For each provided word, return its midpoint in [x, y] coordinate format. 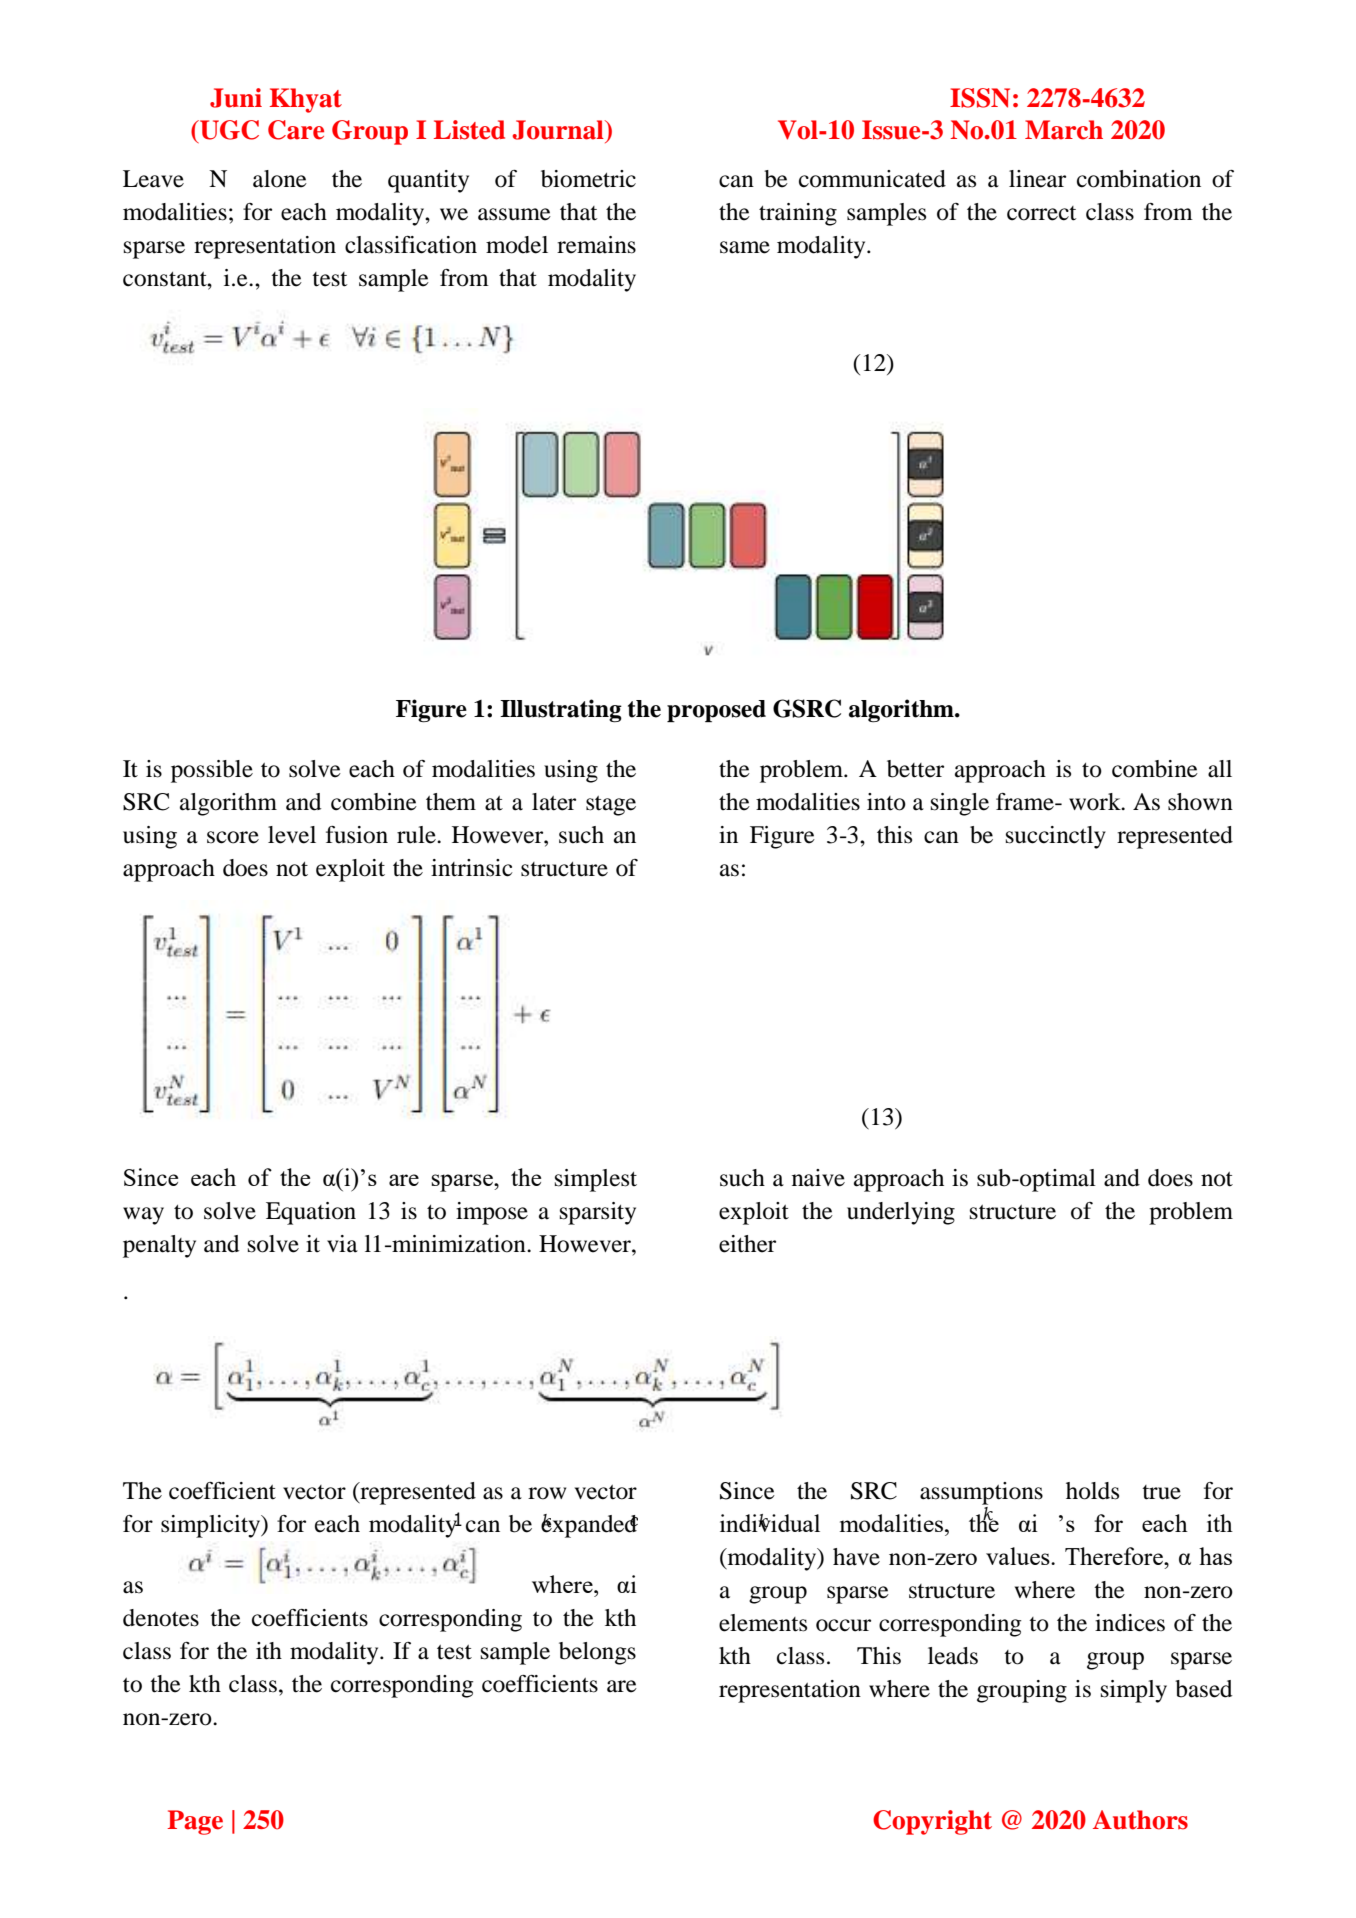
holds [1092, 1491]
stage [611, 806]
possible [212, 771]
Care [296, 130]
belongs [597, 1653]
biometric [588, 179]
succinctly [1056, 837]
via [342, 1244]
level [292, 835]
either [747, 1244]
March [1064, 130]
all [1220, 769]
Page [195, 1822]
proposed [716, 711]
